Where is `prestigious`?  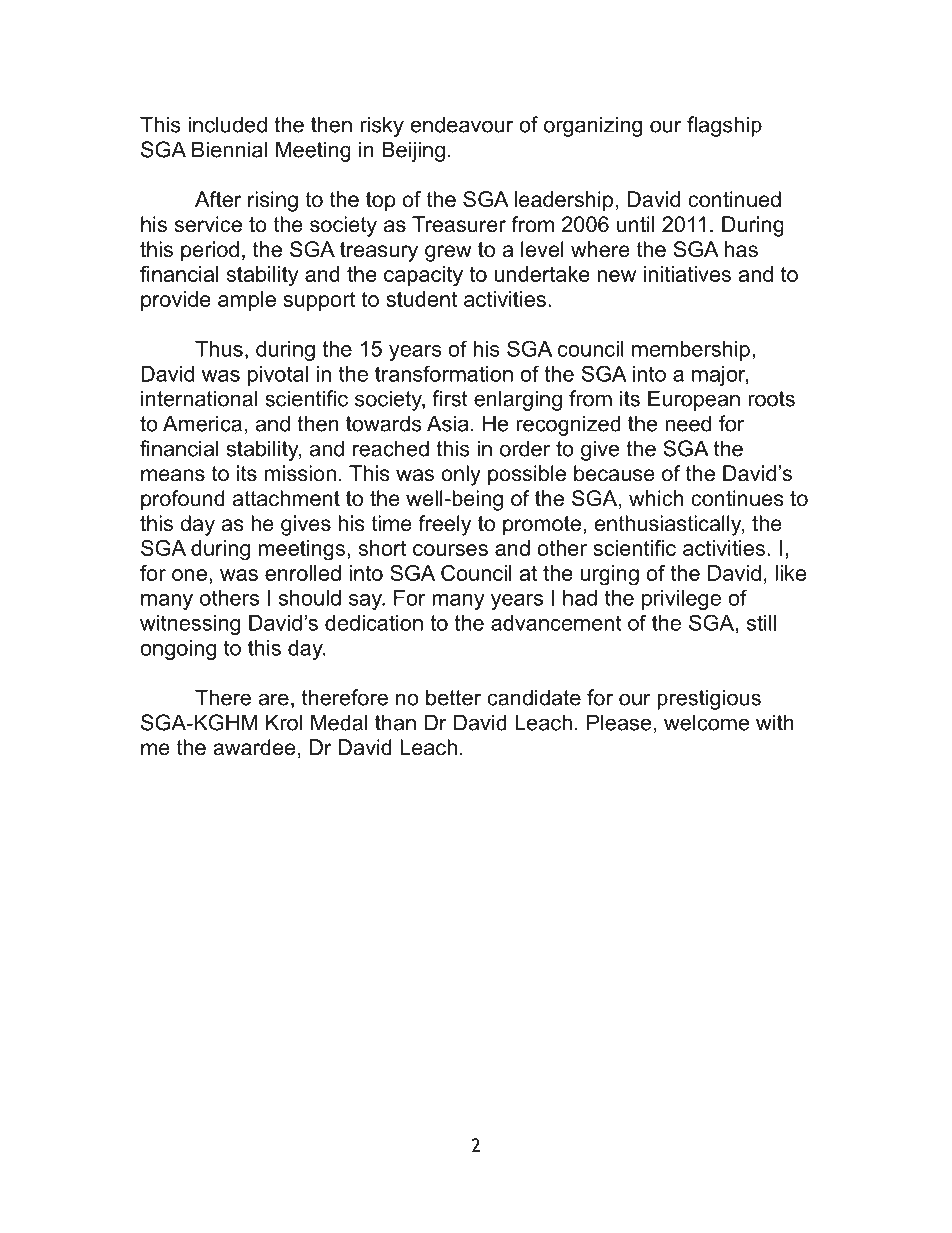 prestigious is located at coordinates (709, 699).
